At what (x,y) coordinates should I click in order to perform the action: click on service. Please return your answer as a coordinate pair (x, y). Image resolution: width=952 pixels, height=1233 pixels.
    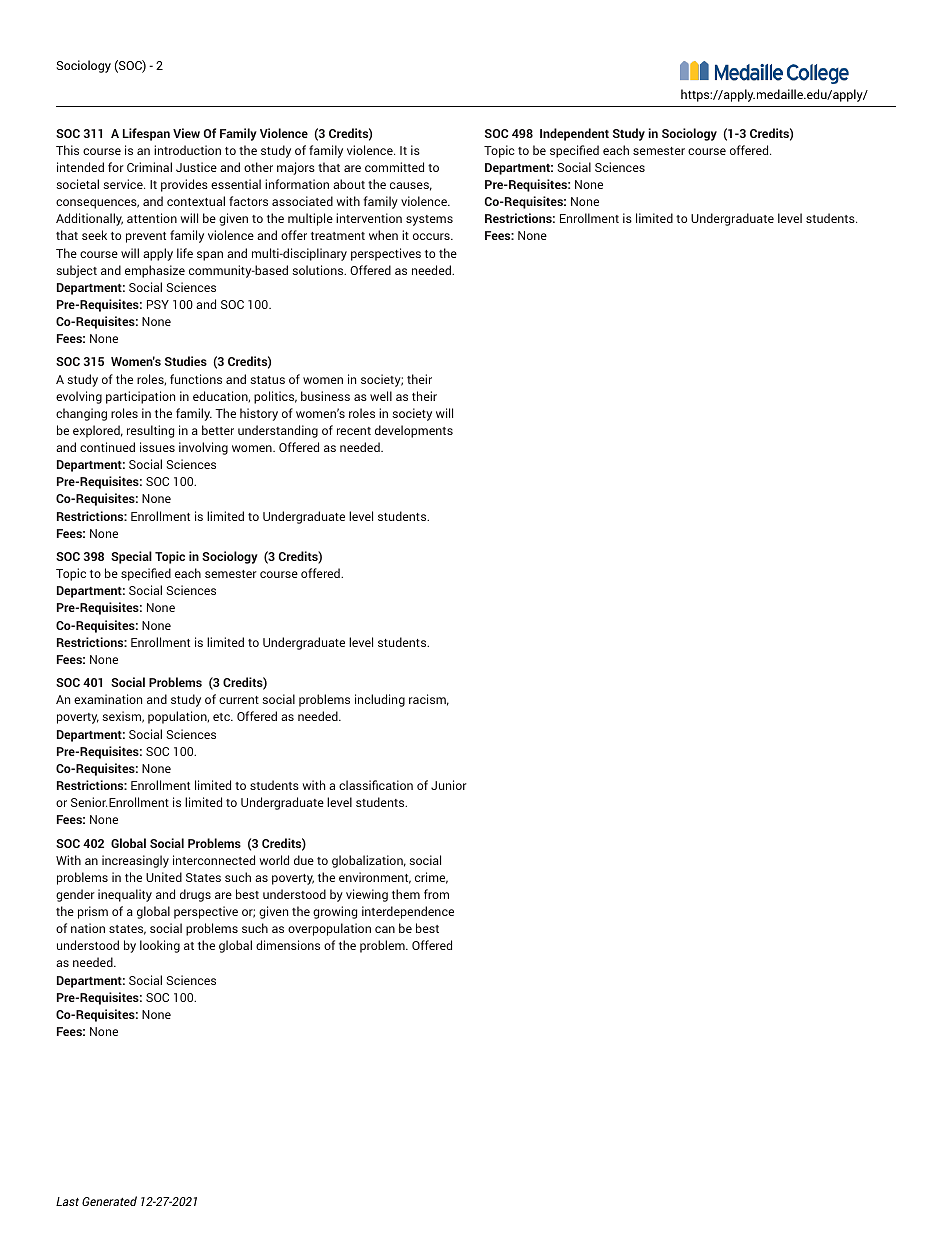
    Looking at the image, I should click on (124, 184).
